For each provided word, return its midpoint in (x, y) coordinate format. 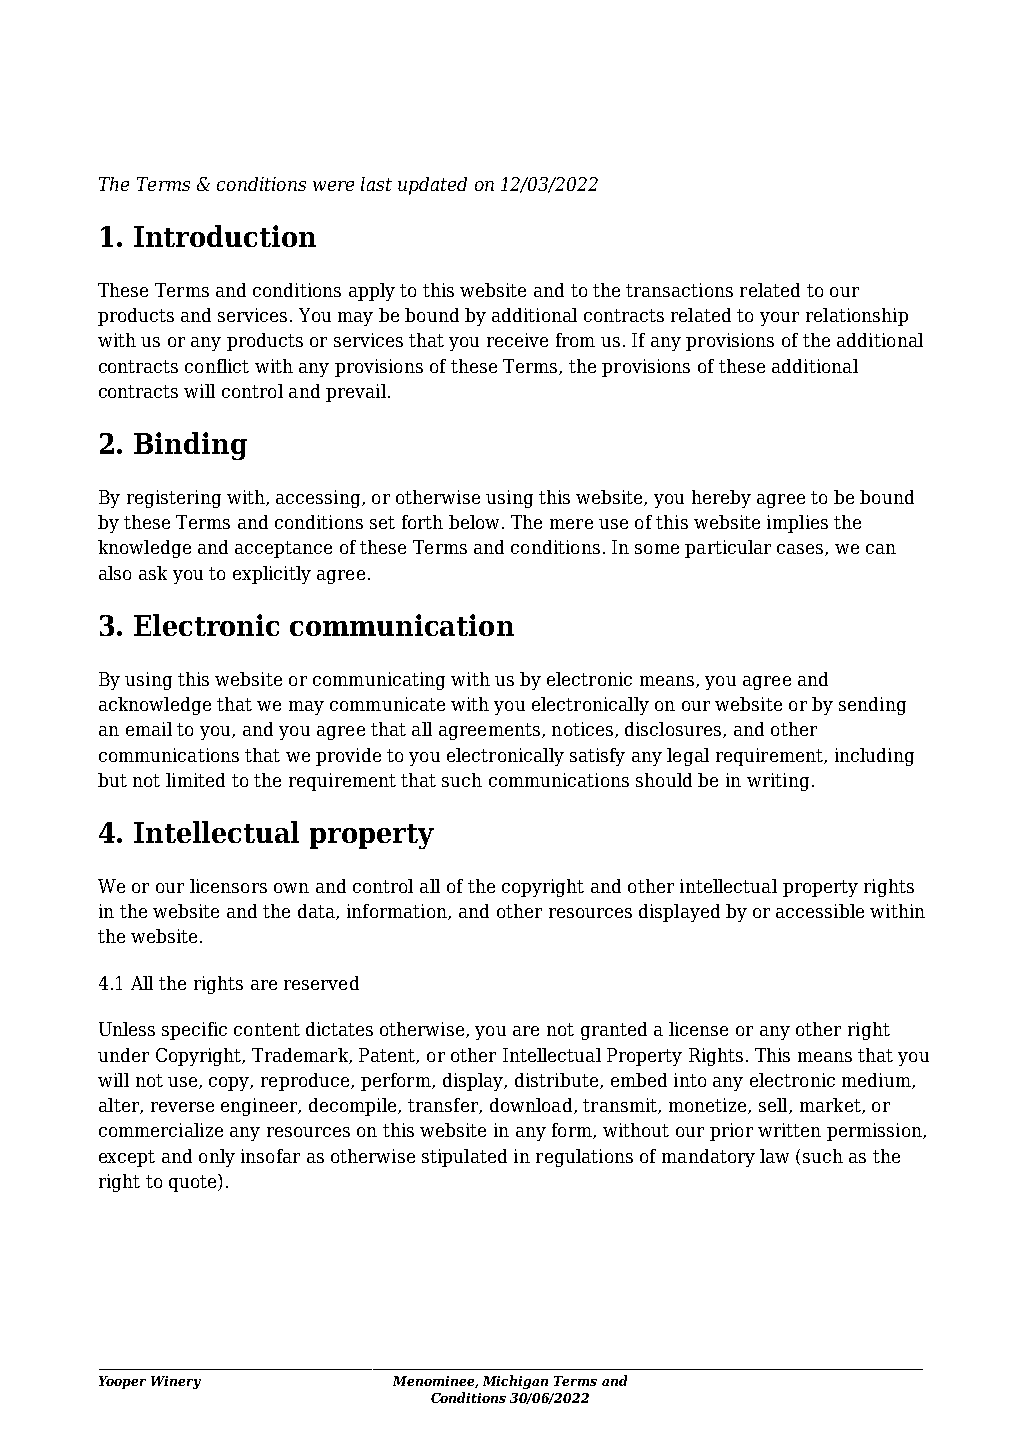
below (474, 522)
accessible (820, 911)
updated (432, 186)
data (317, 912)
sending (872, 706)
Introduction (225, 236)
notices (582, 729)
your (779, 319)
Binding (190, 446)
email (149, 729)
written (789, 1130)
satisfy (597, 757)
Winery (176, 1382)
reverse (182, 1107)
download (532, 1106)
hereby (721, 499)
